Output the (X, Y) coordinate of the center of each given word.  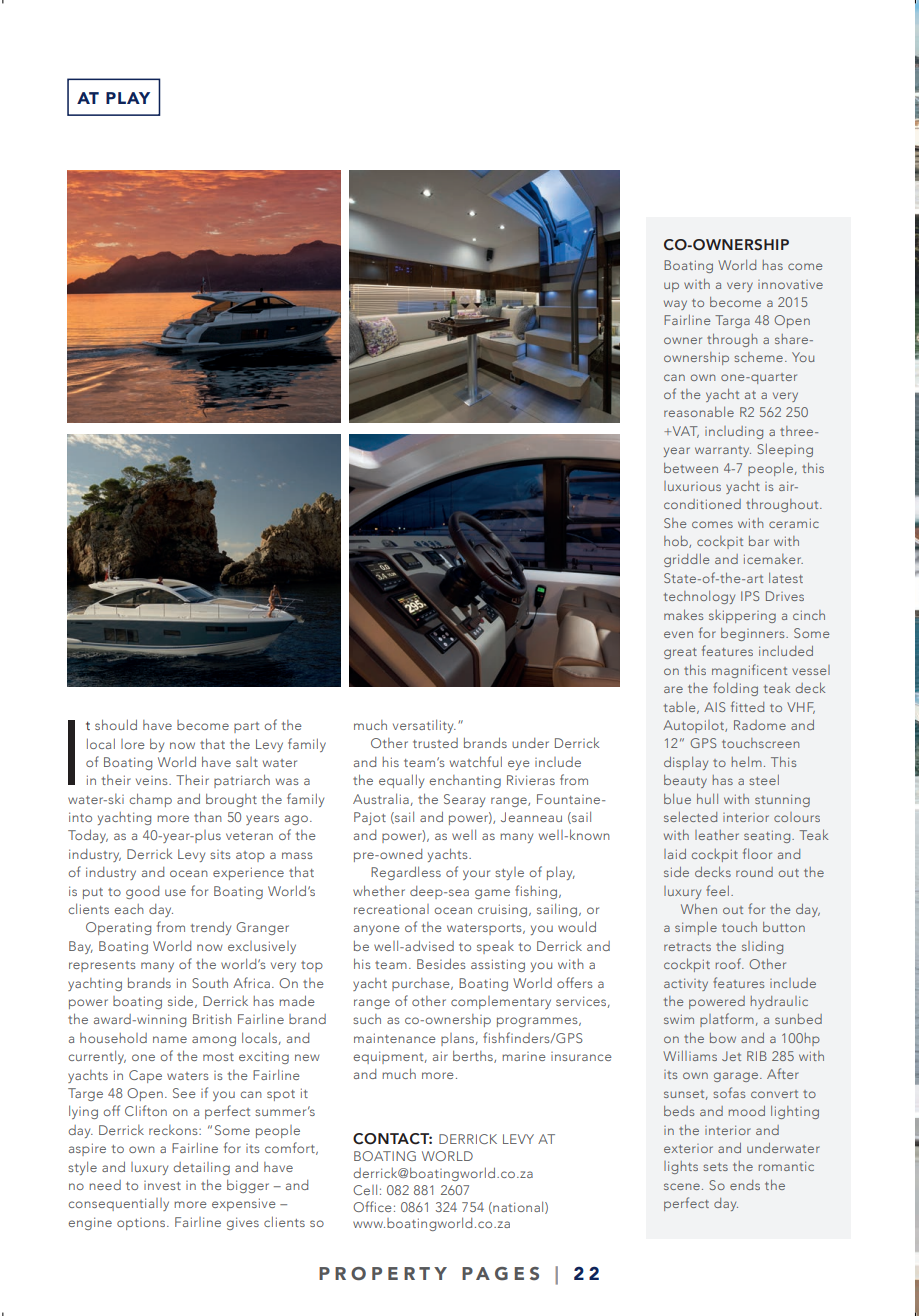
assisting (498, 965)
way (675, 305)
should (116, 724)
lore (133, 744)
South (210, 983)
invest (162, 1185)
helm (747, 762)
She (675, 523)
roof (729, 963)
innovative (790, 284)
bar (759, 541)
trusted (435, 743)
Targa (732, 321)
